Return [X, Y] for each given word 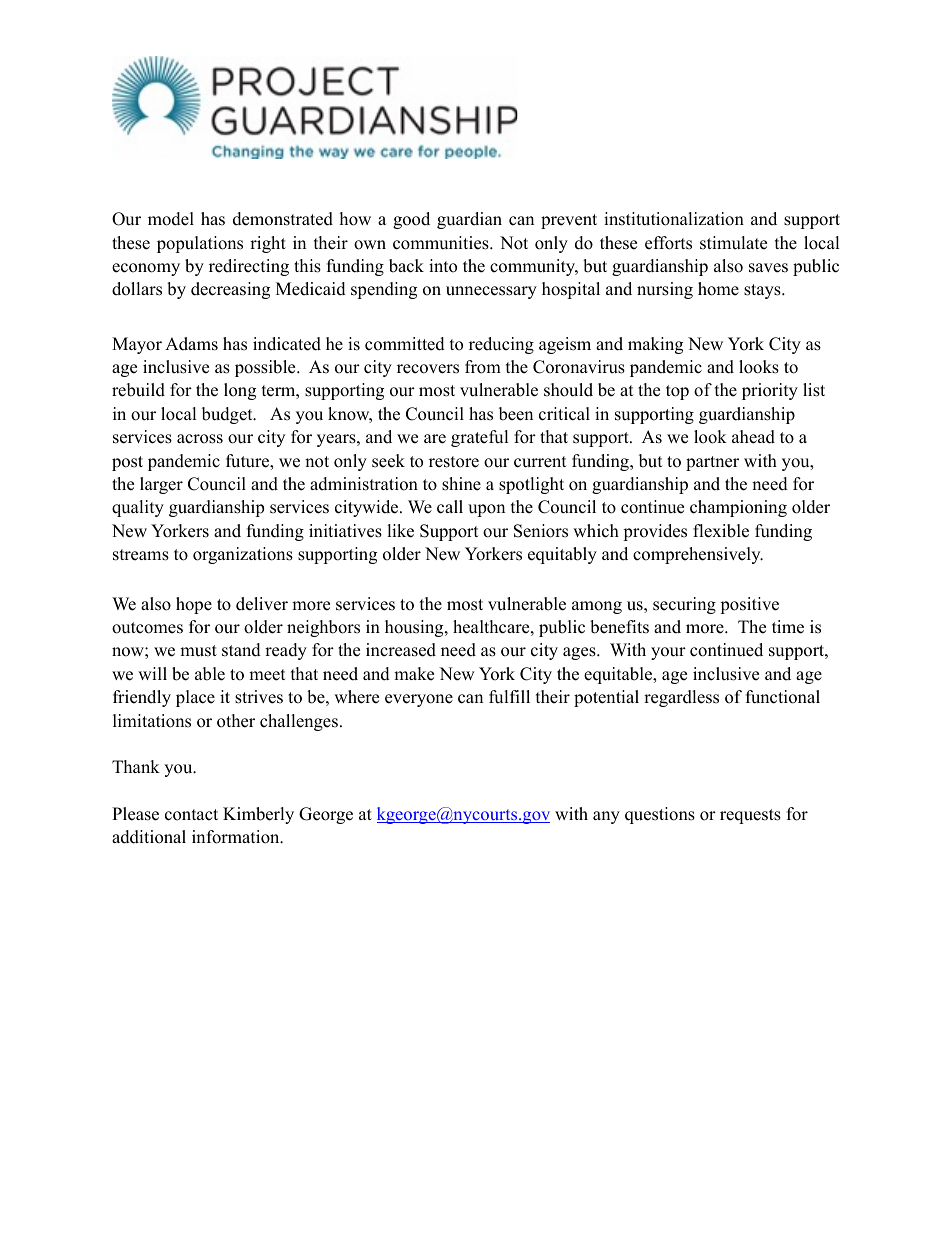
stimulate [733, 243]
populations [200, 244]
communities [442, 243]
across [200, 439]
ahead [753, 437]
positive [749, 605]
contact [191, 815]
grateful [480, 438]
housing [415, 628]
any [606, 817]
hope [194, 605]
